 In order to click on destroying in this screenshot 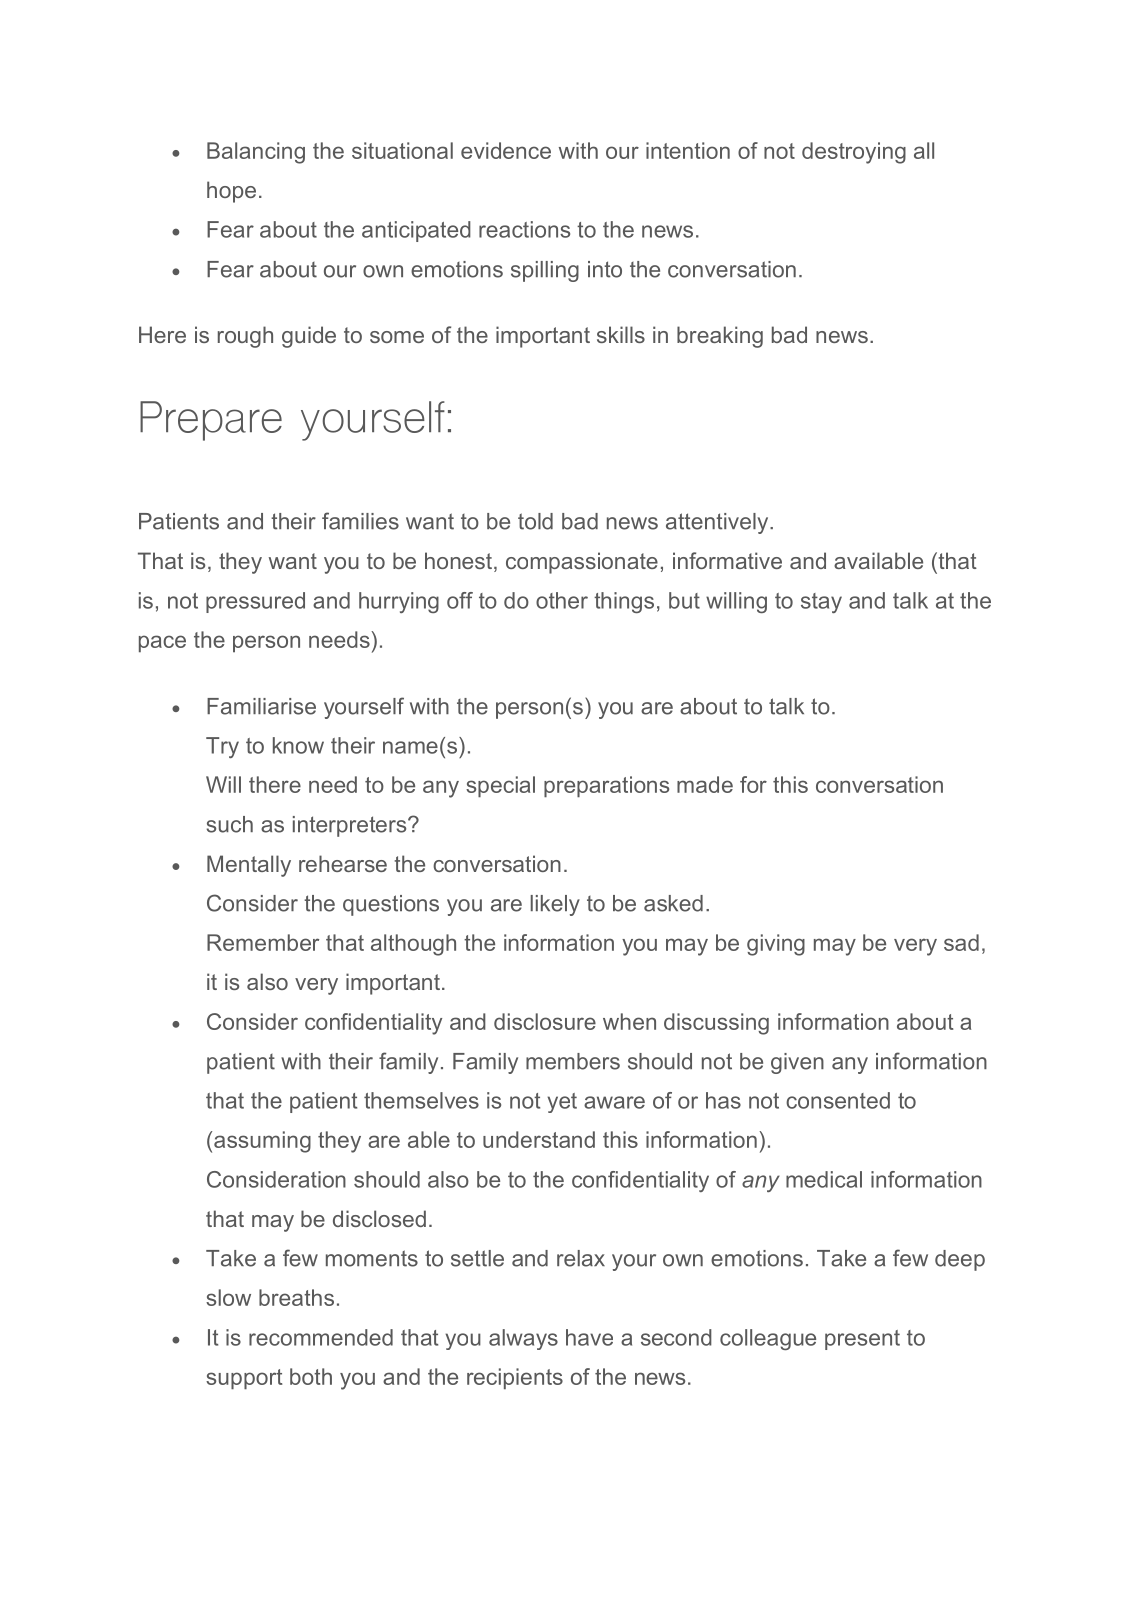, I will do `click(854, 153)`.
